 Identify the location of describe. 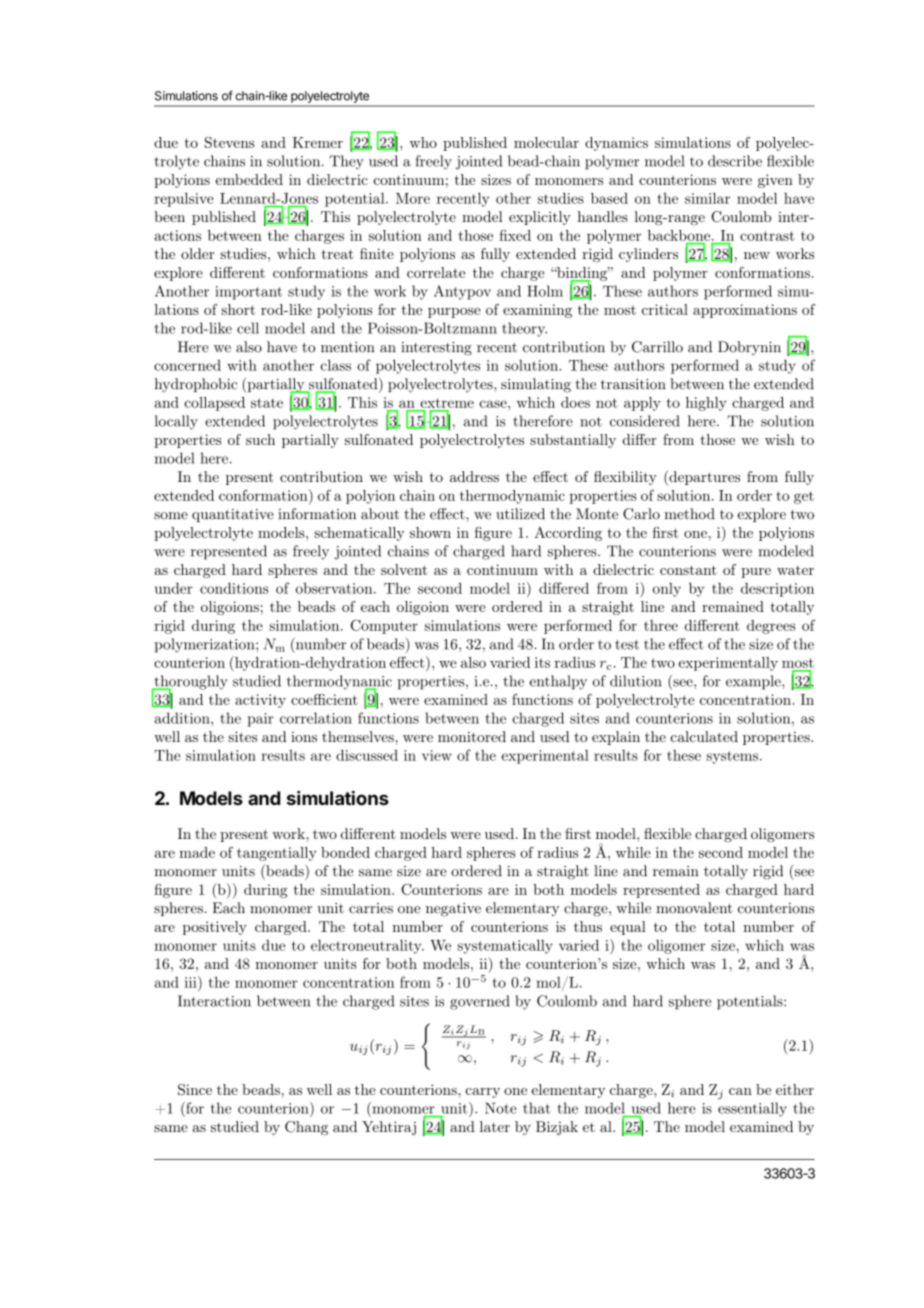
(735, 161).
